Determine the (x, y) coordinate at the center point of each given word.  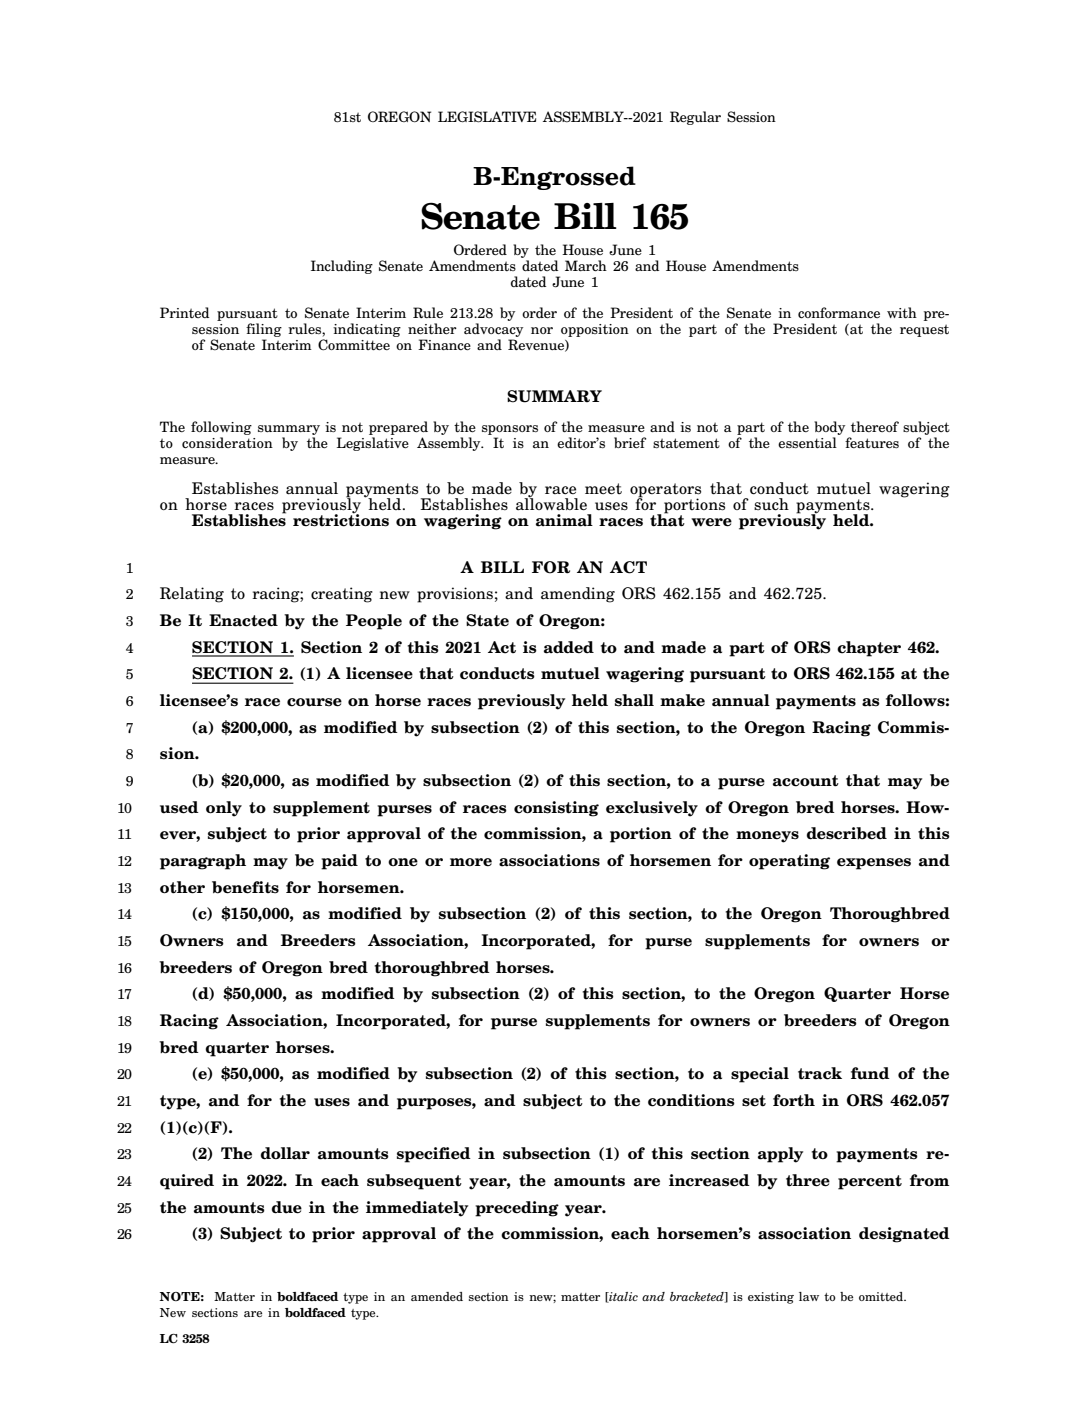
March (586, 265)
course (314, 702)
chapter (869, 649)
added (569, 647)
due (287, 1207)
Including (342, 267)
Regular (695, 118)
